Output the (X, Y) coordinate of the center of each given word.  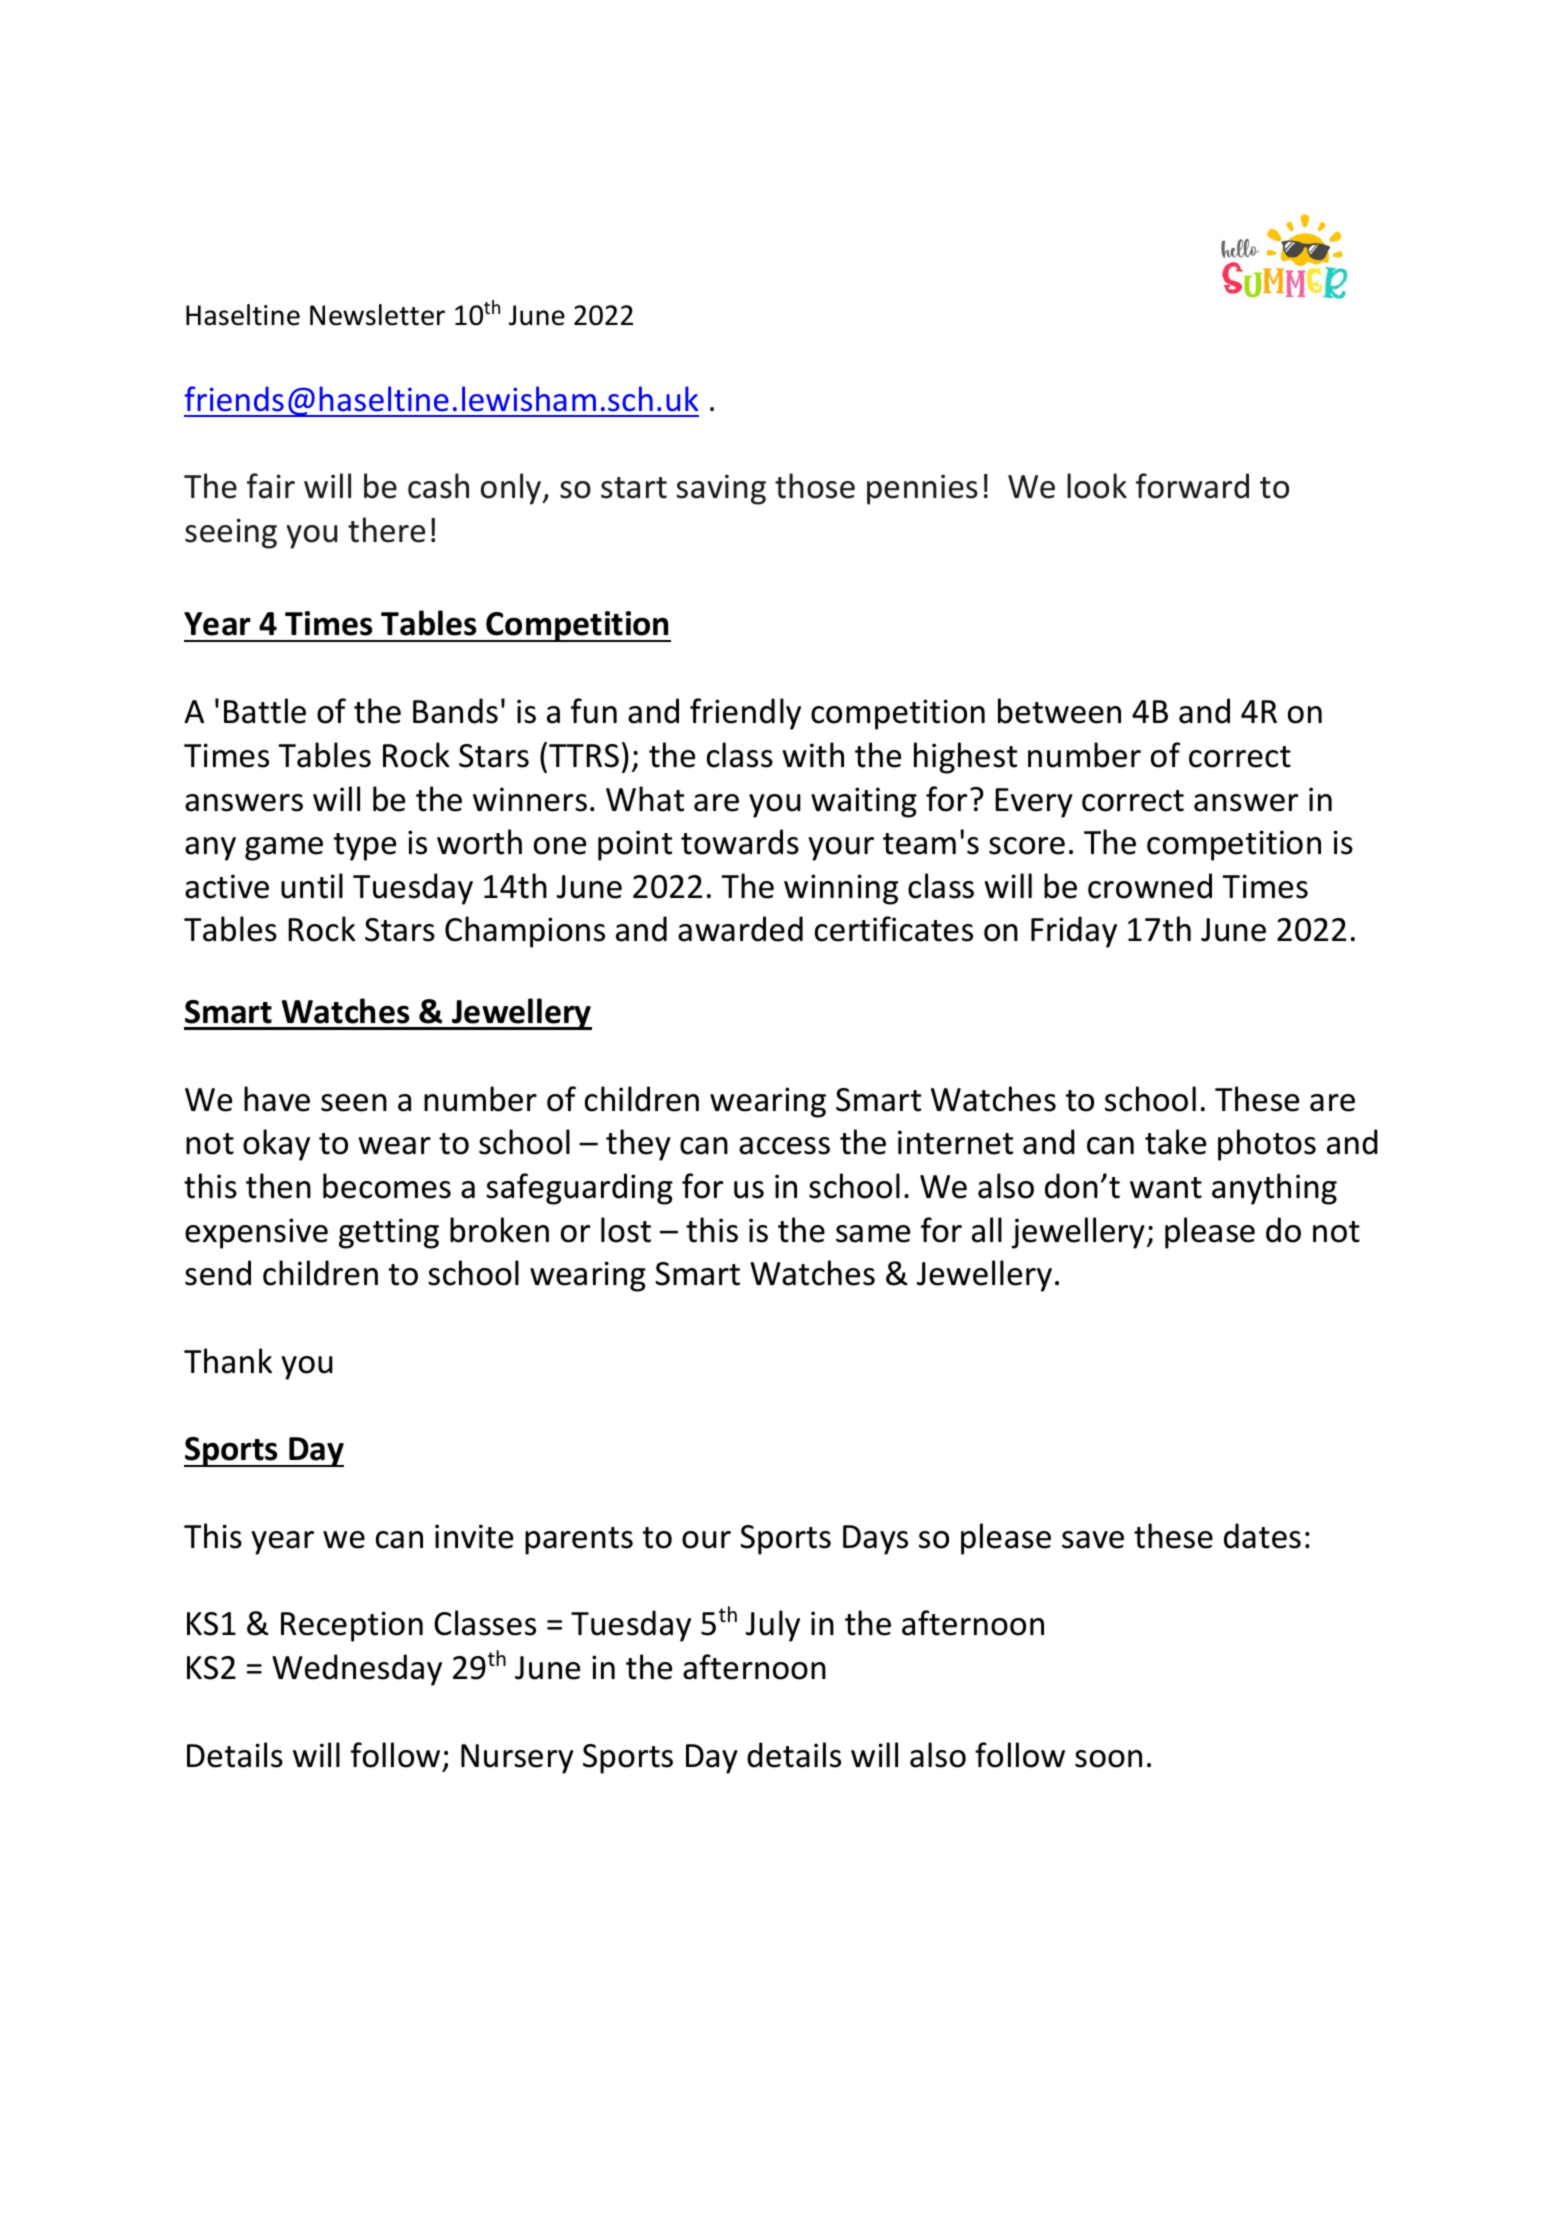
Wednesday (357, 1670)
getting (389, 1233)
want (1166, 1188)
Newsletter (377, 315)
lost (626, 1230)
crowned (1150, 886)
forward (1192, 486)
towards (740, 842)
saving (721, 489)
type (365, 847)
